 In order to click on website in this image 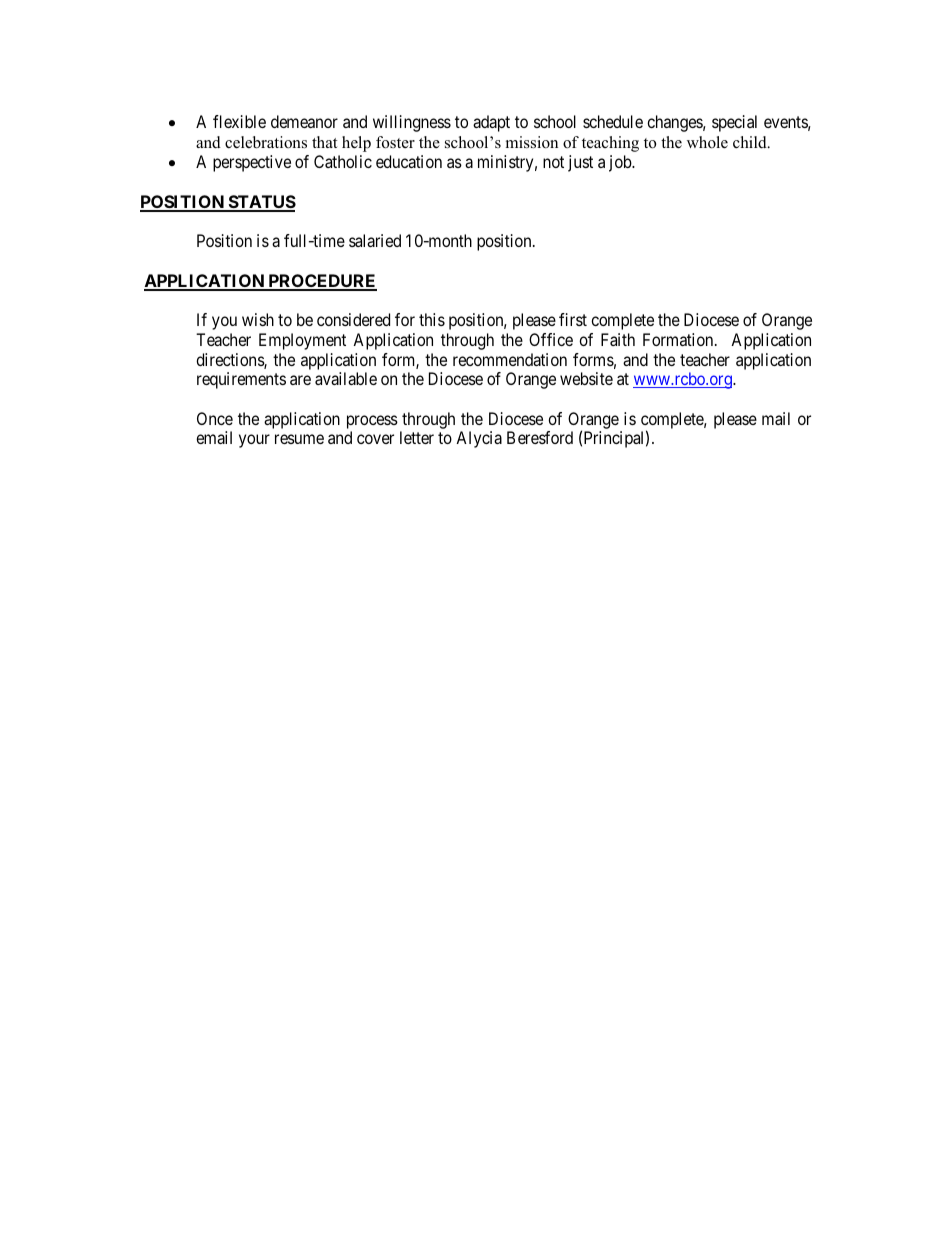, I will do `click(586, 378)`.
